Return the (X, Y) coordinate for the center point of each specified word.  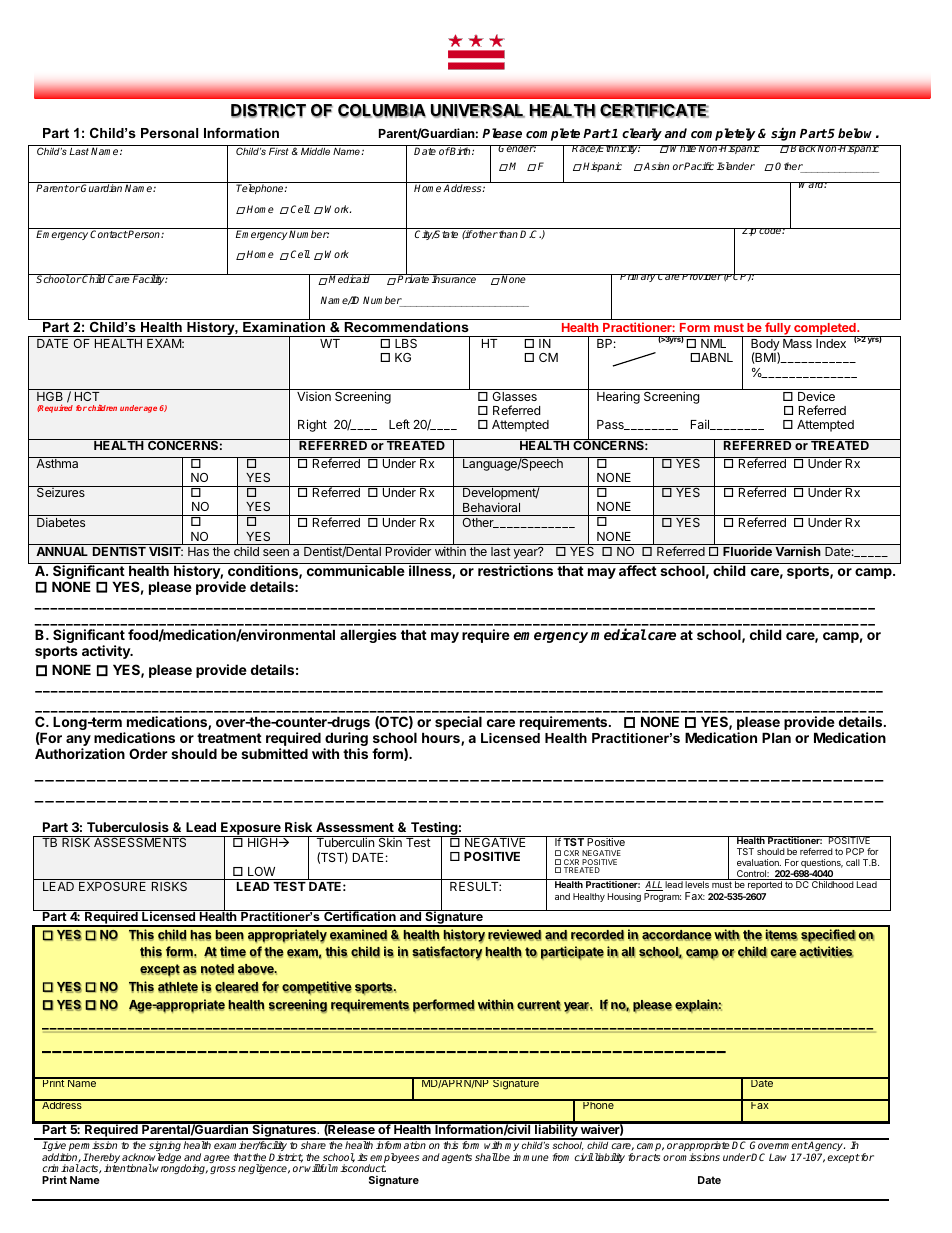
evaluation (759, 862)
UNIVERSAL (478, 111)
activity (107, 652)
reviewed (514, 935)
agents (457, 1158)
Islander (736, 166)
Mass (797, 343)
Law (780, 1157)
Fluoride (747, 551)
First (278, 151)
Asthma (57, 463)
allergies (368, 636)
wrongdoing (180, 1169)
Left (399, 424)
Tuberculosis (128, 827)
